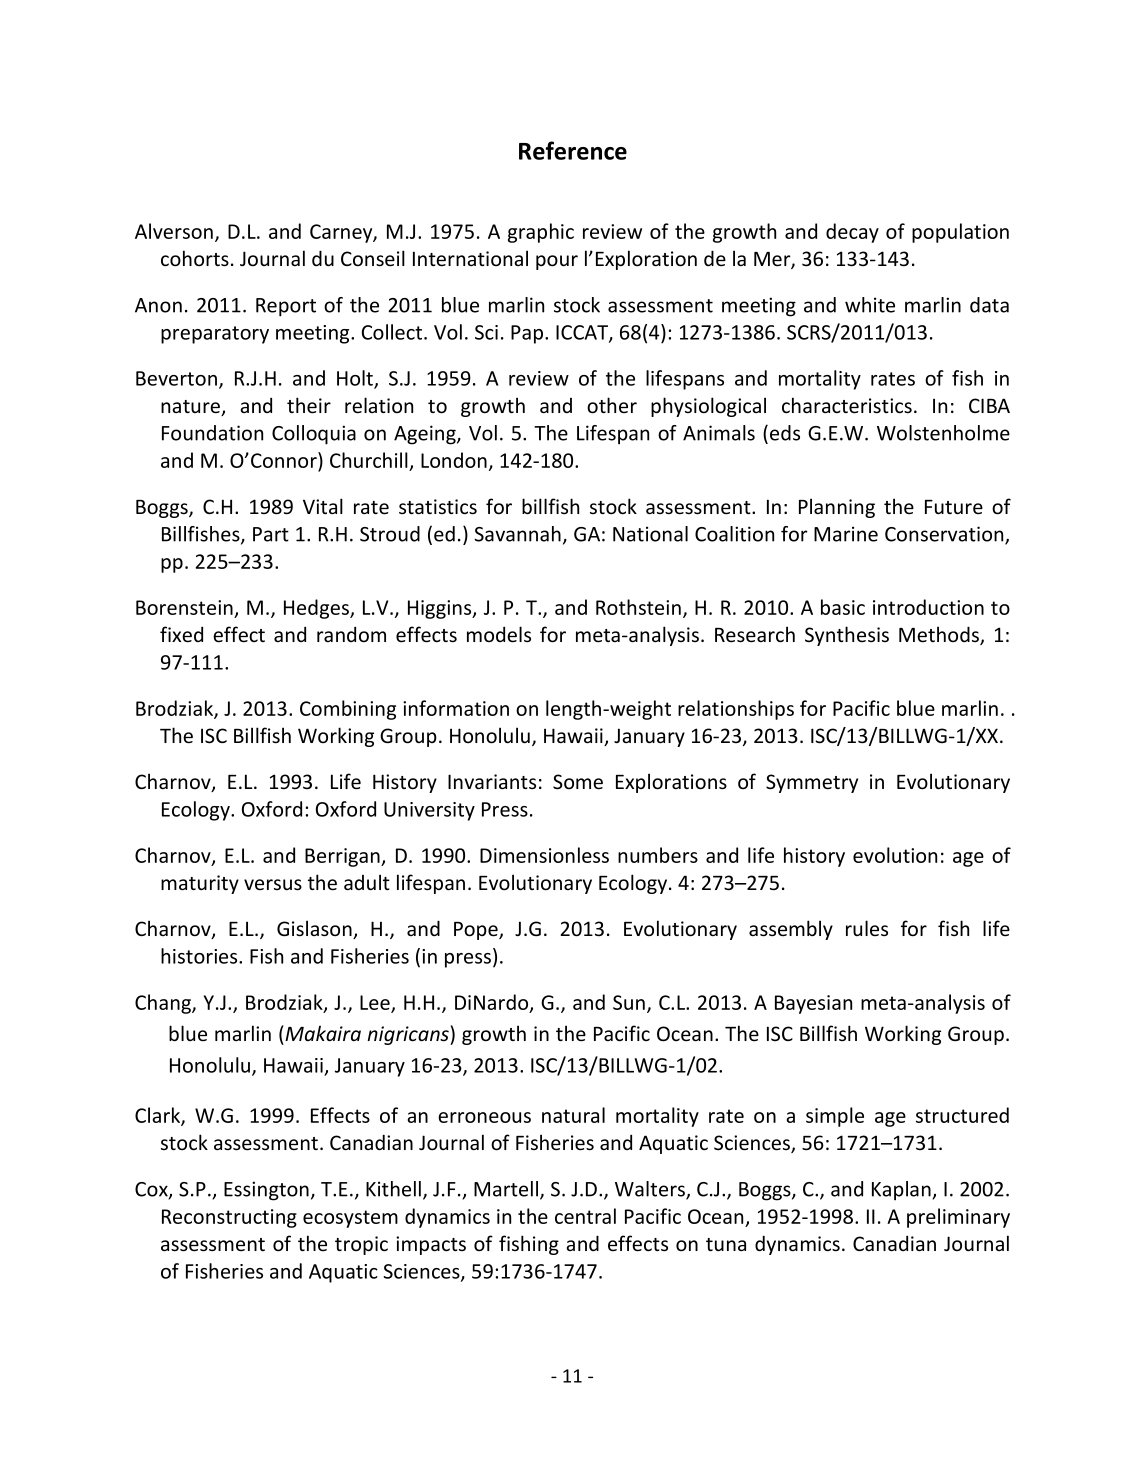 Image resolution: width=1145 pixels, height=1481 pixels. I want to click on other, so click(612, 405).
